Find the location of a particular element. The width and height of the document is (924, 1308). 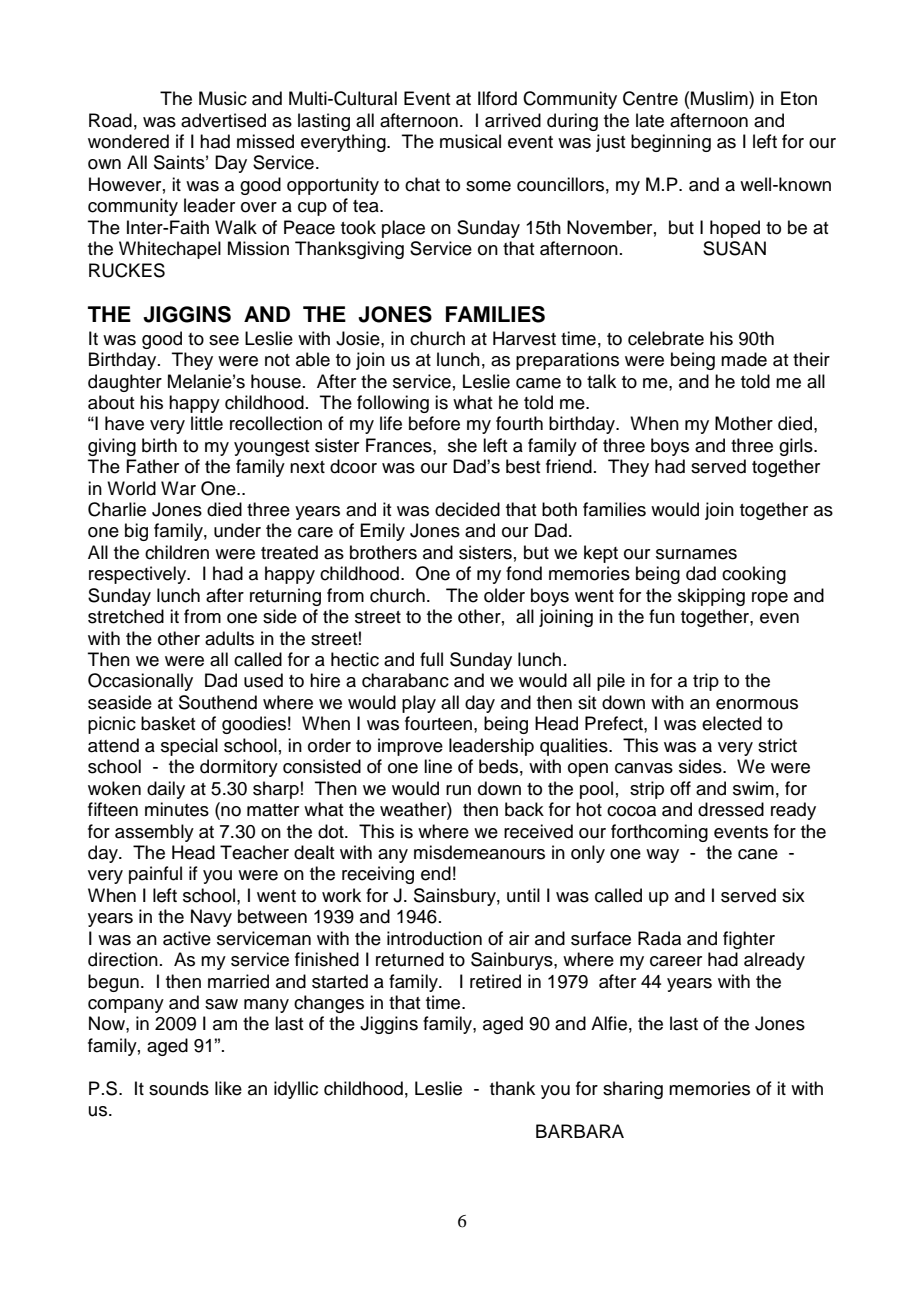

Muslim is located at coordinates (720, 98).
